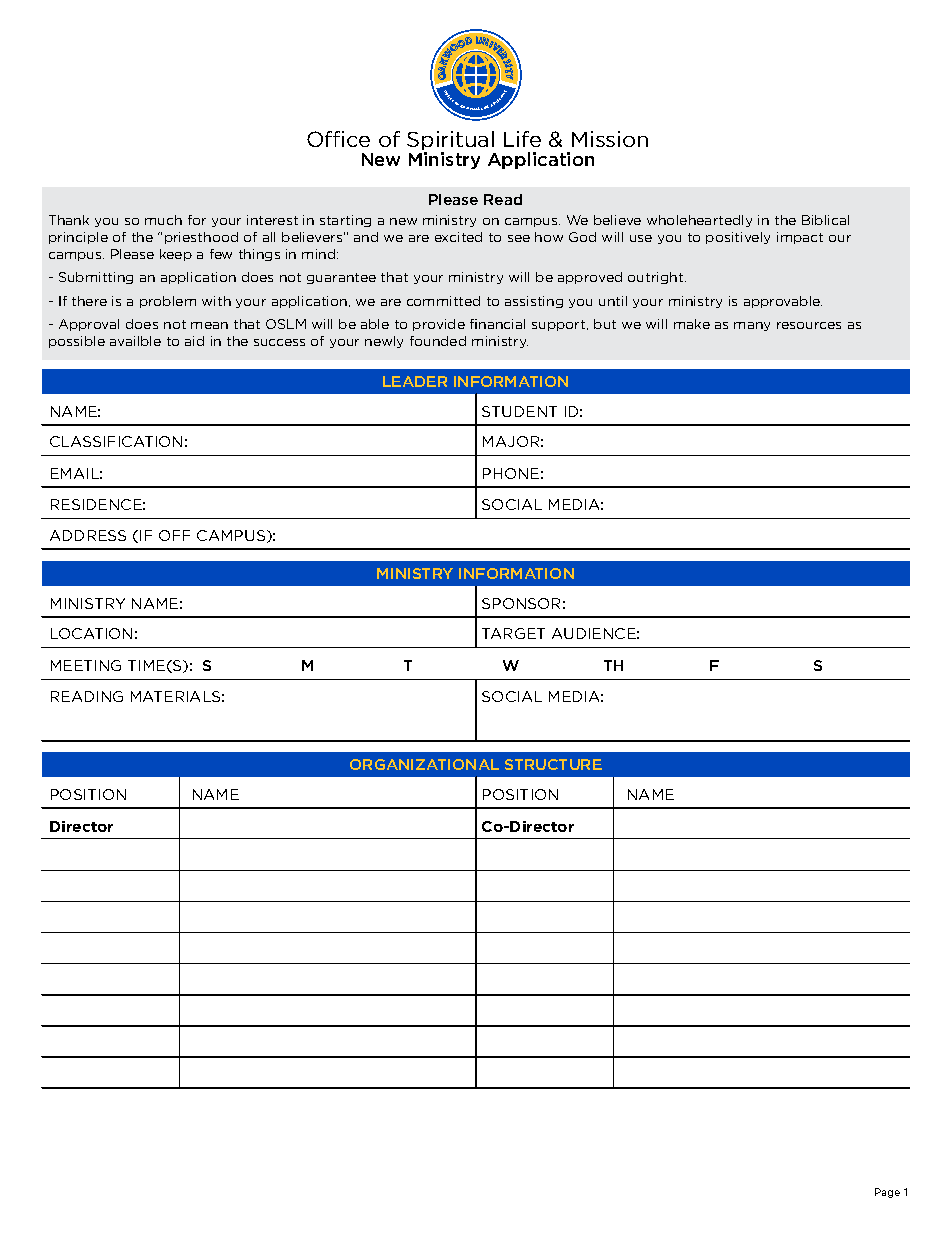 This screenshot has width=952, height=1233. I want to click on impact, so click(800, 238).
